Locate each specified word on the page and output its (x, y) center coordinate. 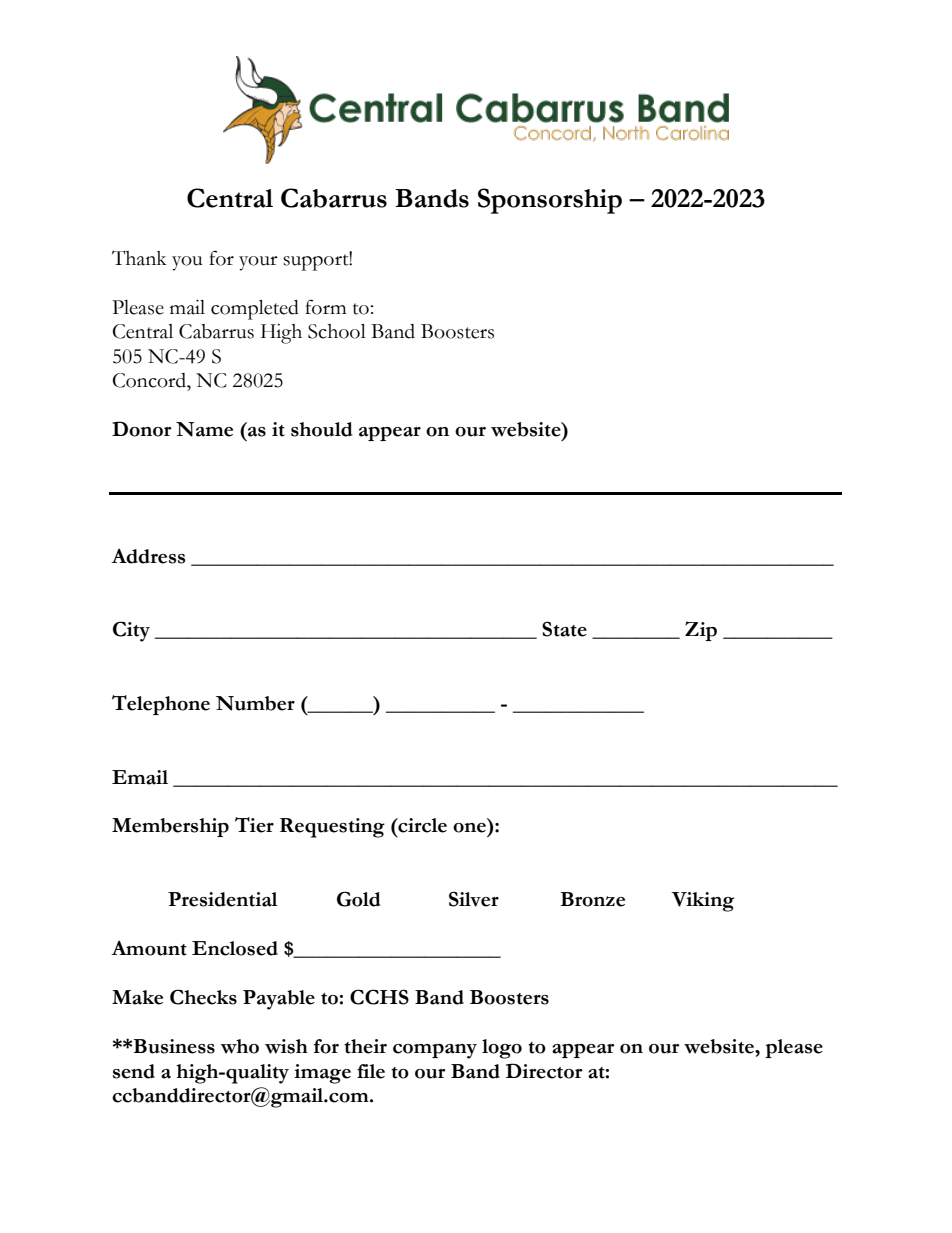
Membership (170, 827)
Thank (139, 258)
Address (148, 556)
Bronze (592, 899)
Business (174, 1046)
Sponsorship (550, 201)
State (564, 629)
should (321, 429)
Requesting (332, 828)
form (325, 307)
